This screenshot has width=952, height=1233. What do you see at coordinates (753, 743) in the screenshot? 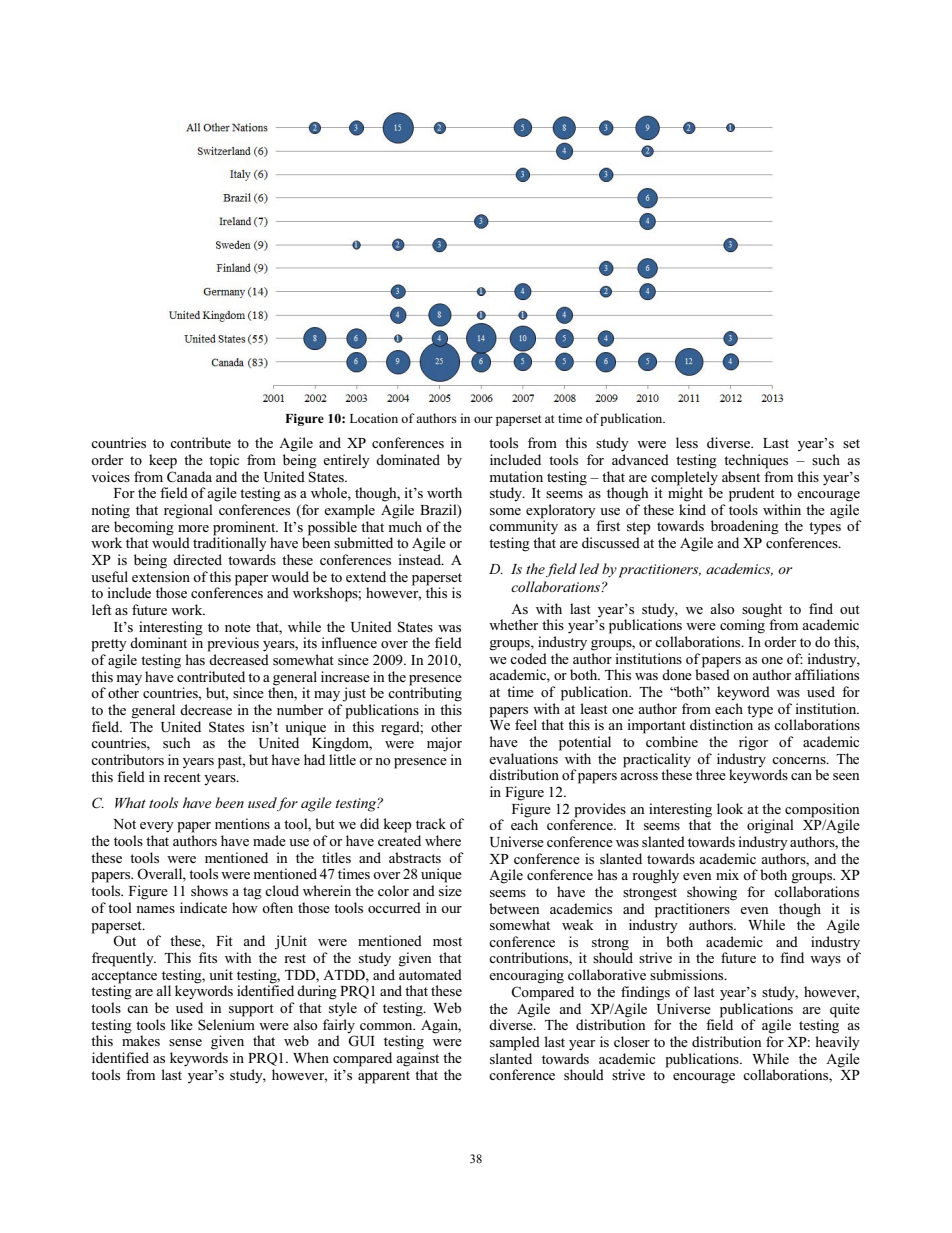
I see `rigor` at bounding box center [753, 743].
